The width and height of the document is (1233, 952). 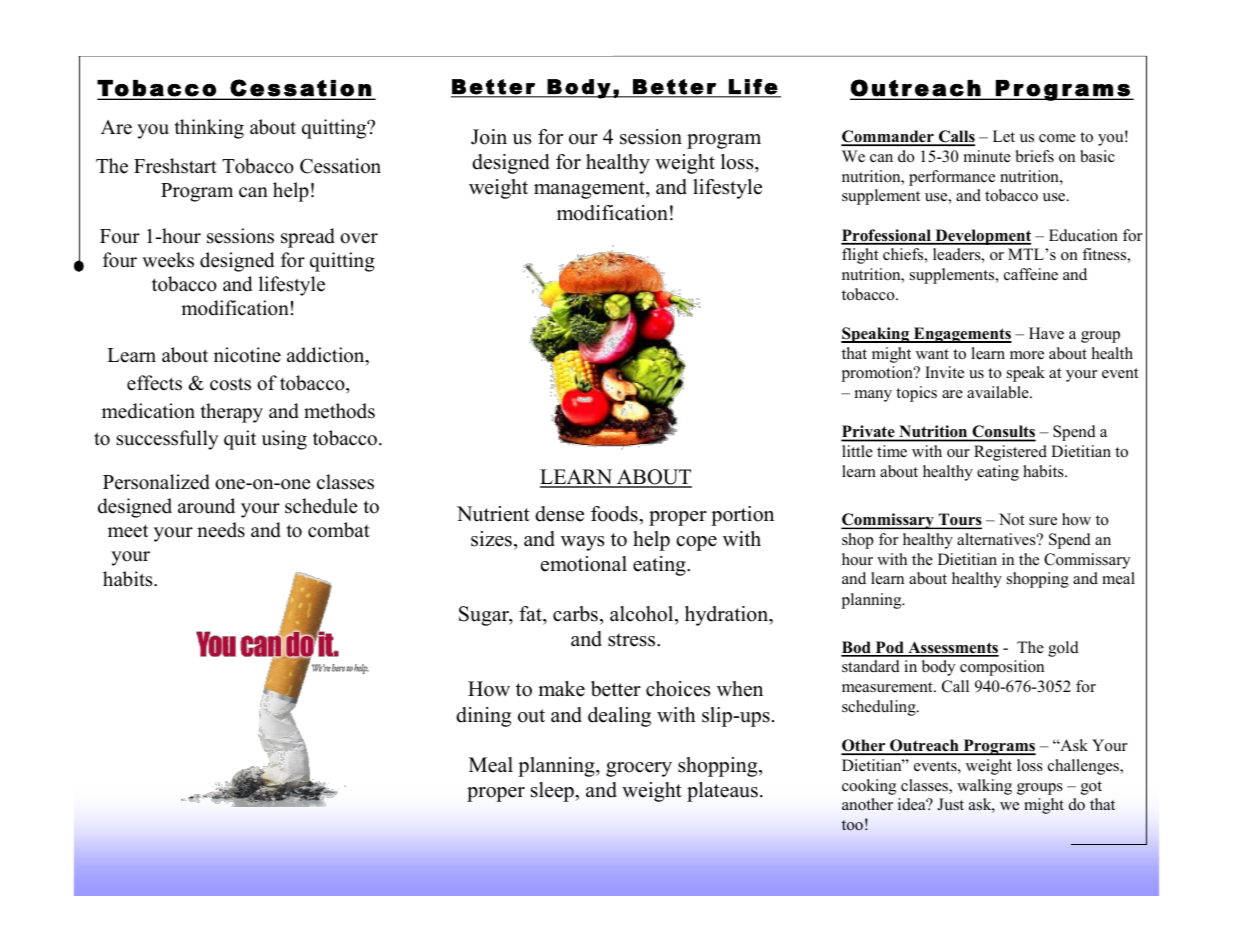 What do you see at coordinates (590, 190) in the document?
I see `management` at bounding box center [590, 190].
